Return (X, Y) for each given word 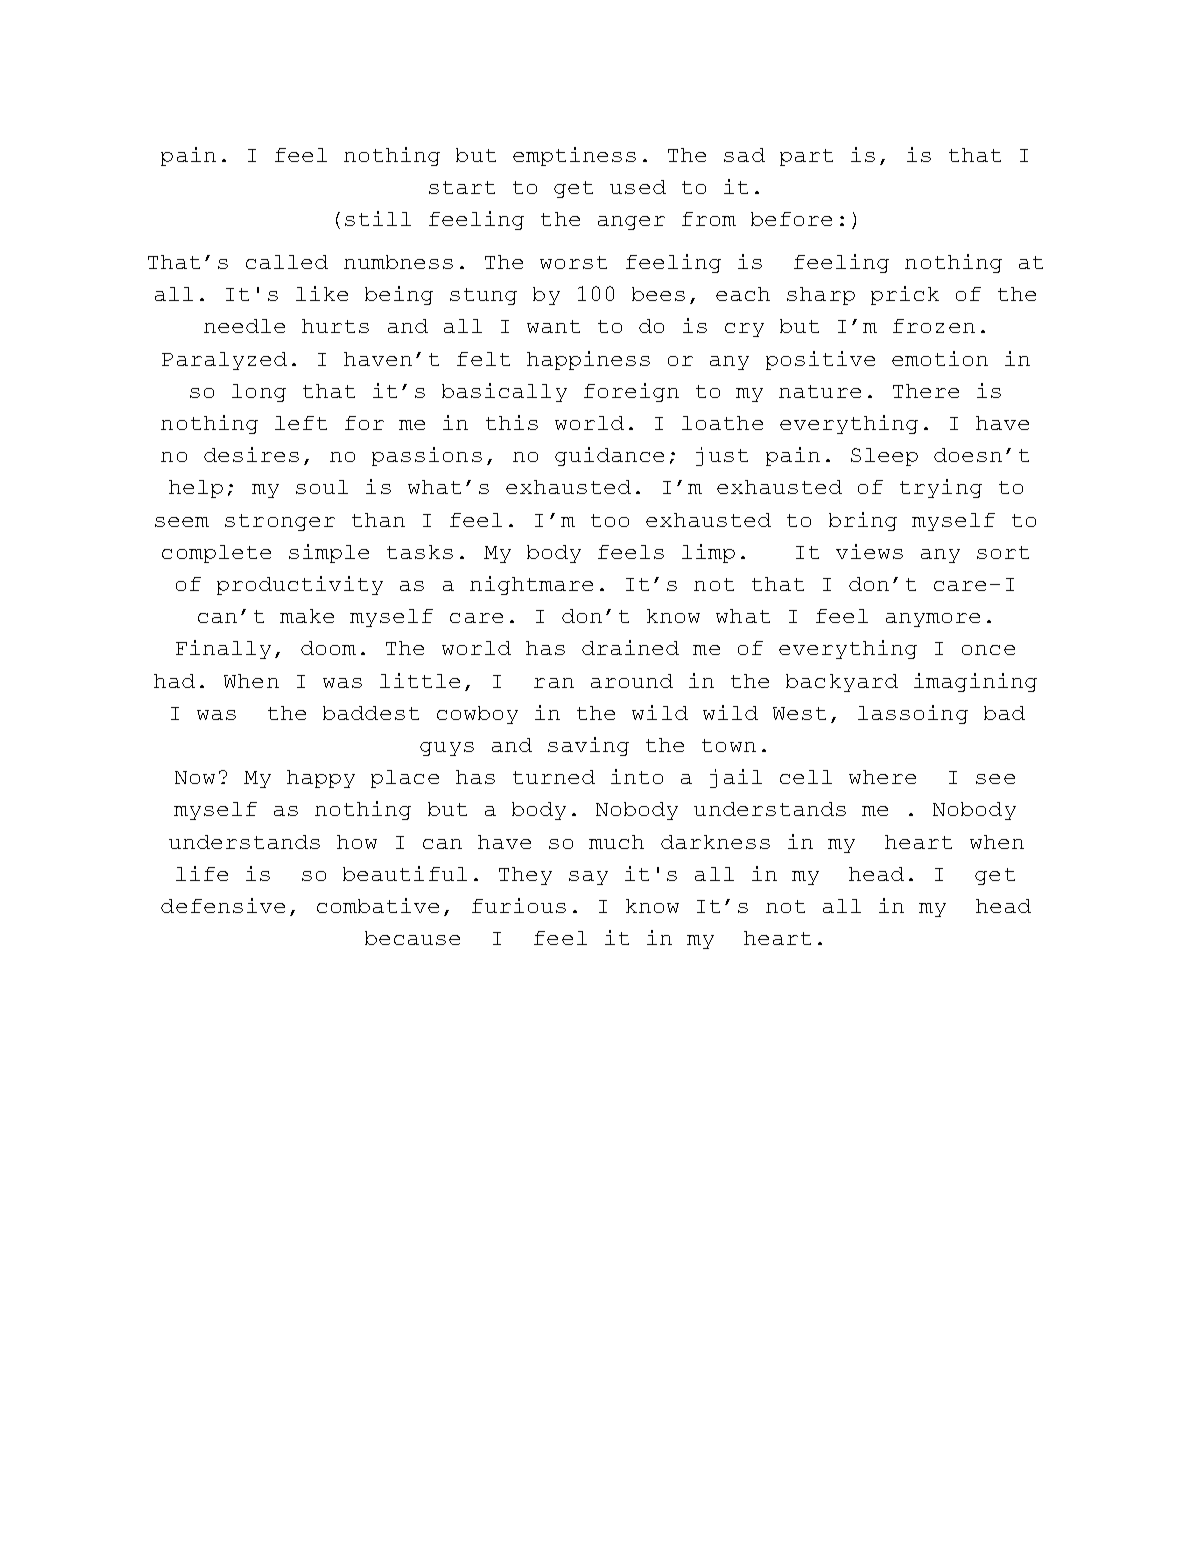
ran (554, 683)
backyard (842, 683)
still (378, 218)
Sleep (884, 457)
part (806, 157)
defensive (223, 905)
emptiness (574, 156)
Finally (223, 649)
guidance (609, 456)
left (301, 423)
